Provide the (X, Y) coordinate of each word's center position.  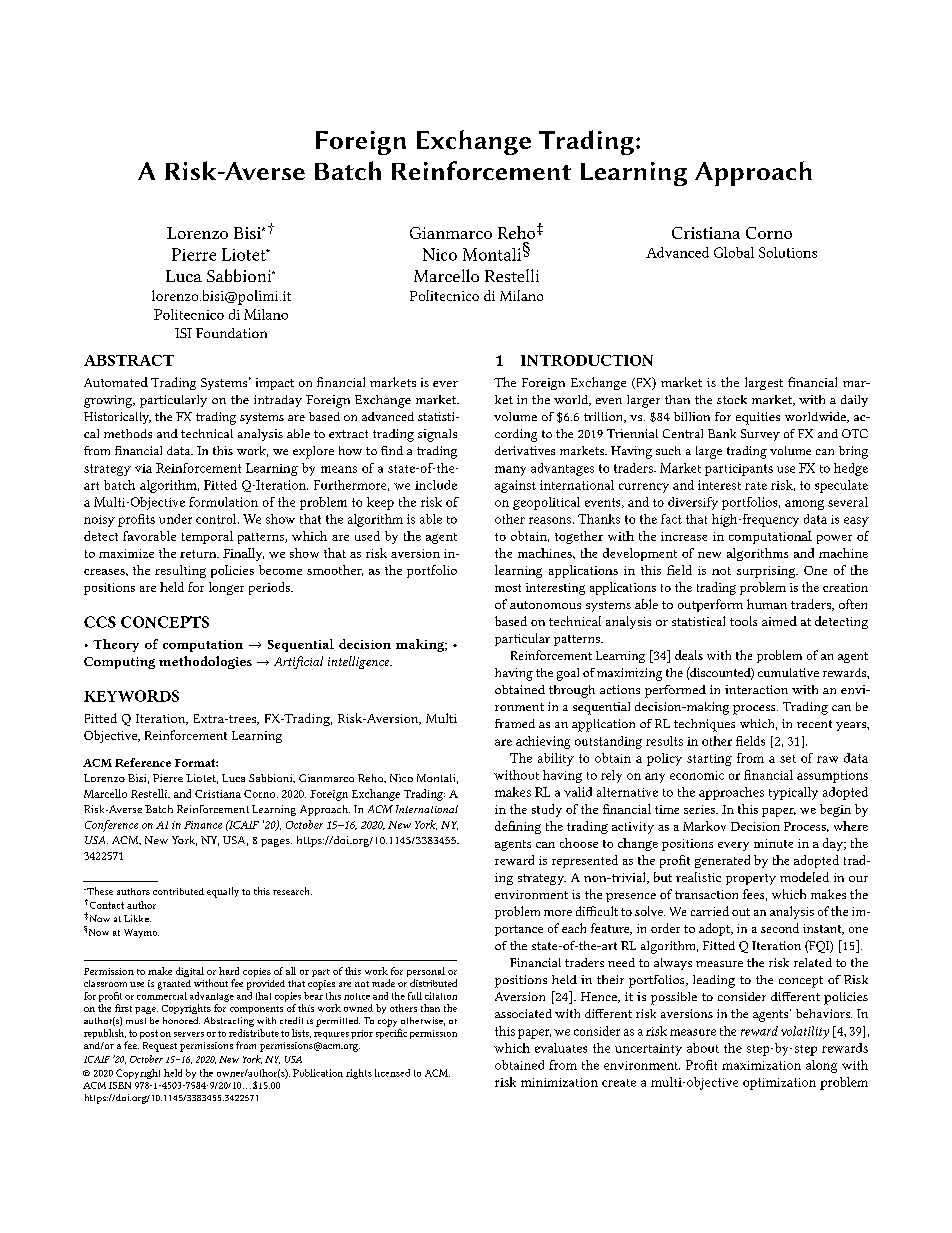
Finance (203, 825)
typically (793, 793)
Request (160, 1047)
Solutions (788, 252)
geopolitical (546, 503)
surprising (767, 572)
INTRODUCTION (587, 360)
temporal (207, 537)
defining (518, 827)
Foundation (231, 333)
